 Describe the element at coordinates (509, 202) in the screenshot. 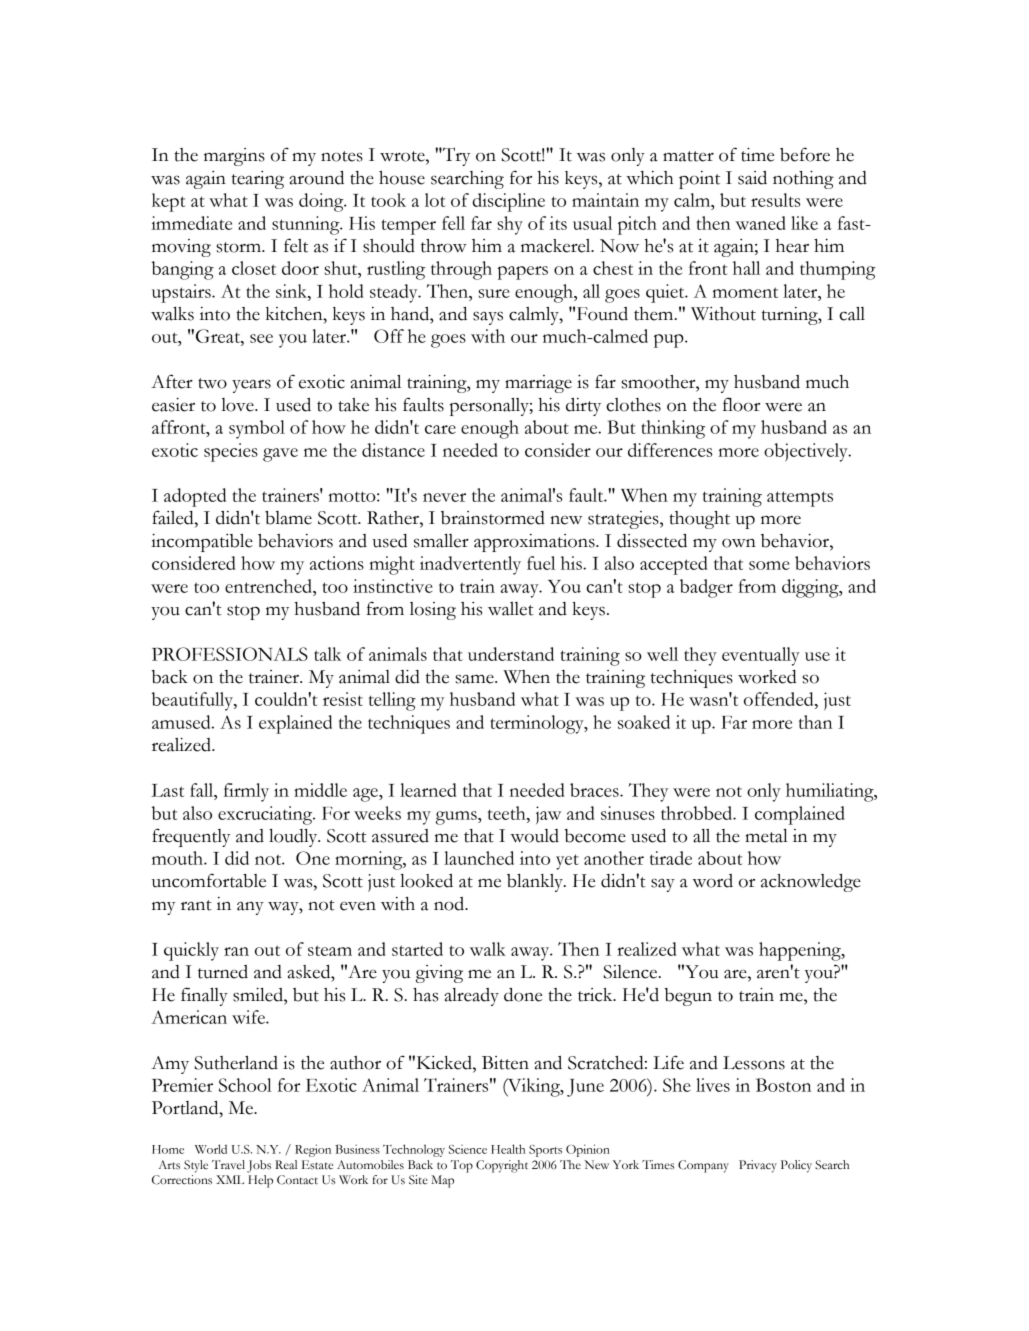

I see `discipline` at that location.
